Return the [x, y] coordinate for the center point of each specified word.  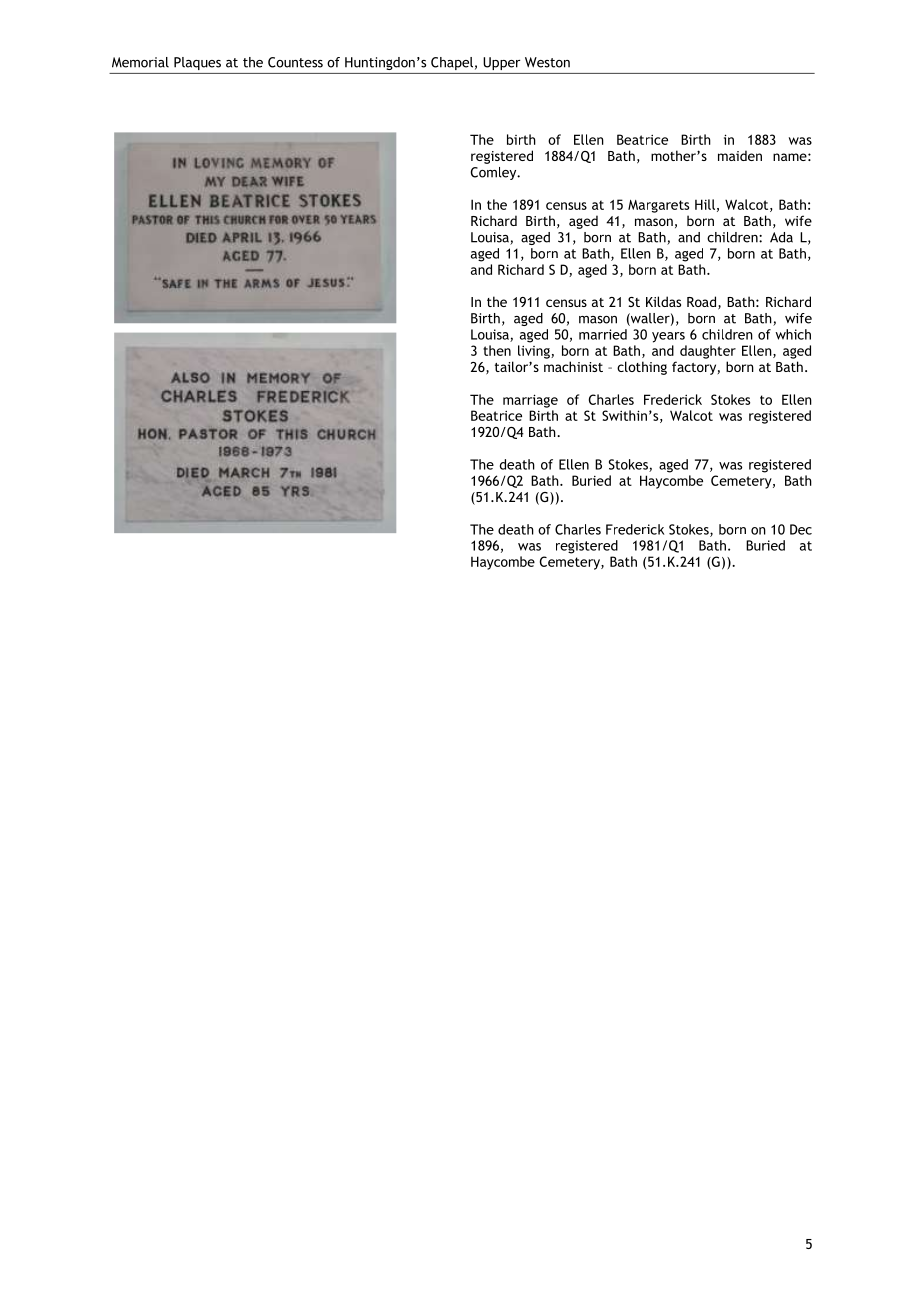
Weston [547, 62]
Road [701, 301]
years [668, 337]
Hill [705, 204]
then [497, 350]
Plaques [197, 63]
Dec [801, 529]
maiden [740, 155]
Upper [501, 63]
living [535, 352]
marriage [530, 401]
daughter [708, 352]
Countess [295, 62]
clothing [642, 368]
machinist [573, 366]
